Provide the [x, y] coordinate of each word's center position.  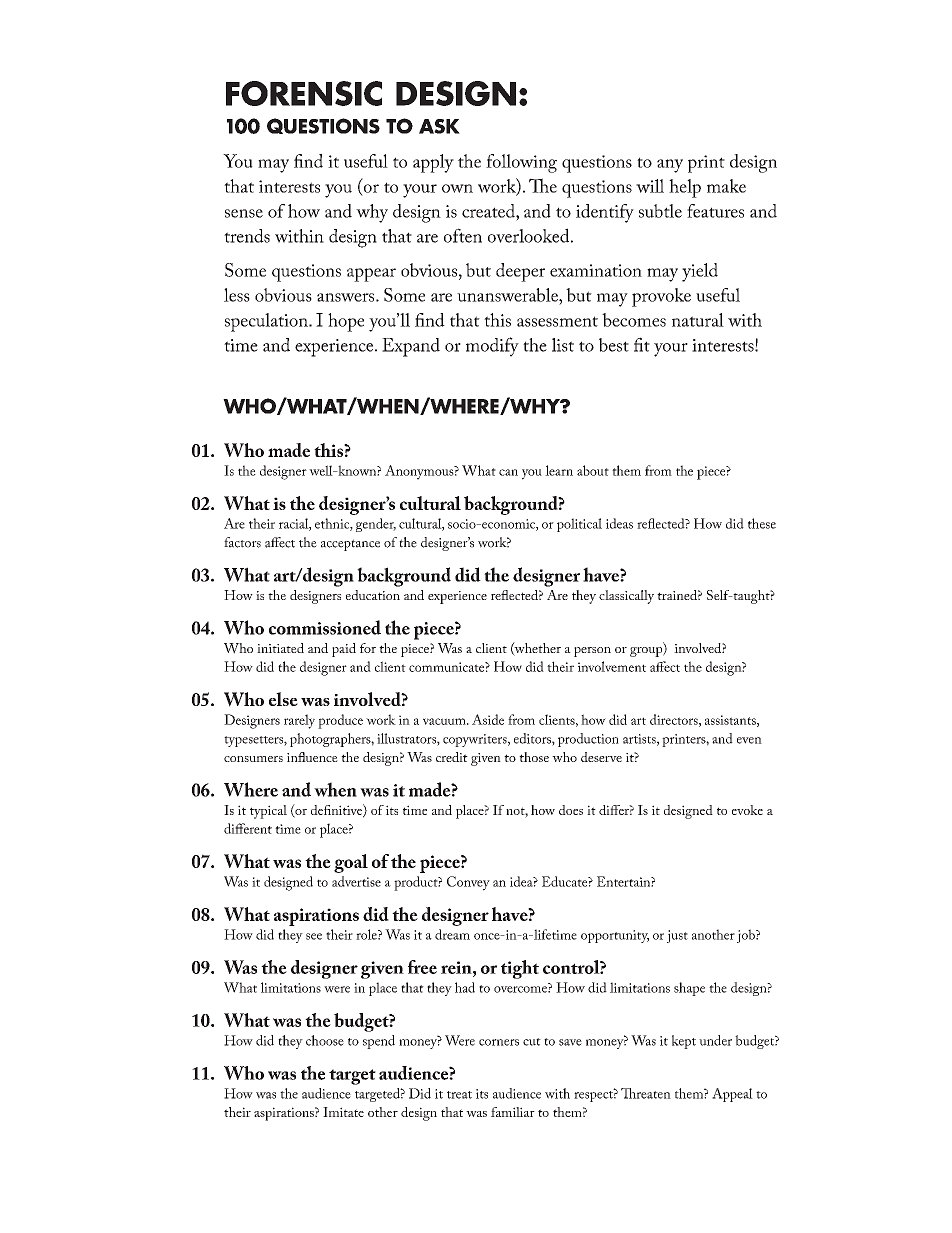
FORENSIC [304, 93]
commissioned [325, 627]
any [670, 166]
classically [626, 597]
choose [325, 1040]
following [521, 163]
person [592, 652]
